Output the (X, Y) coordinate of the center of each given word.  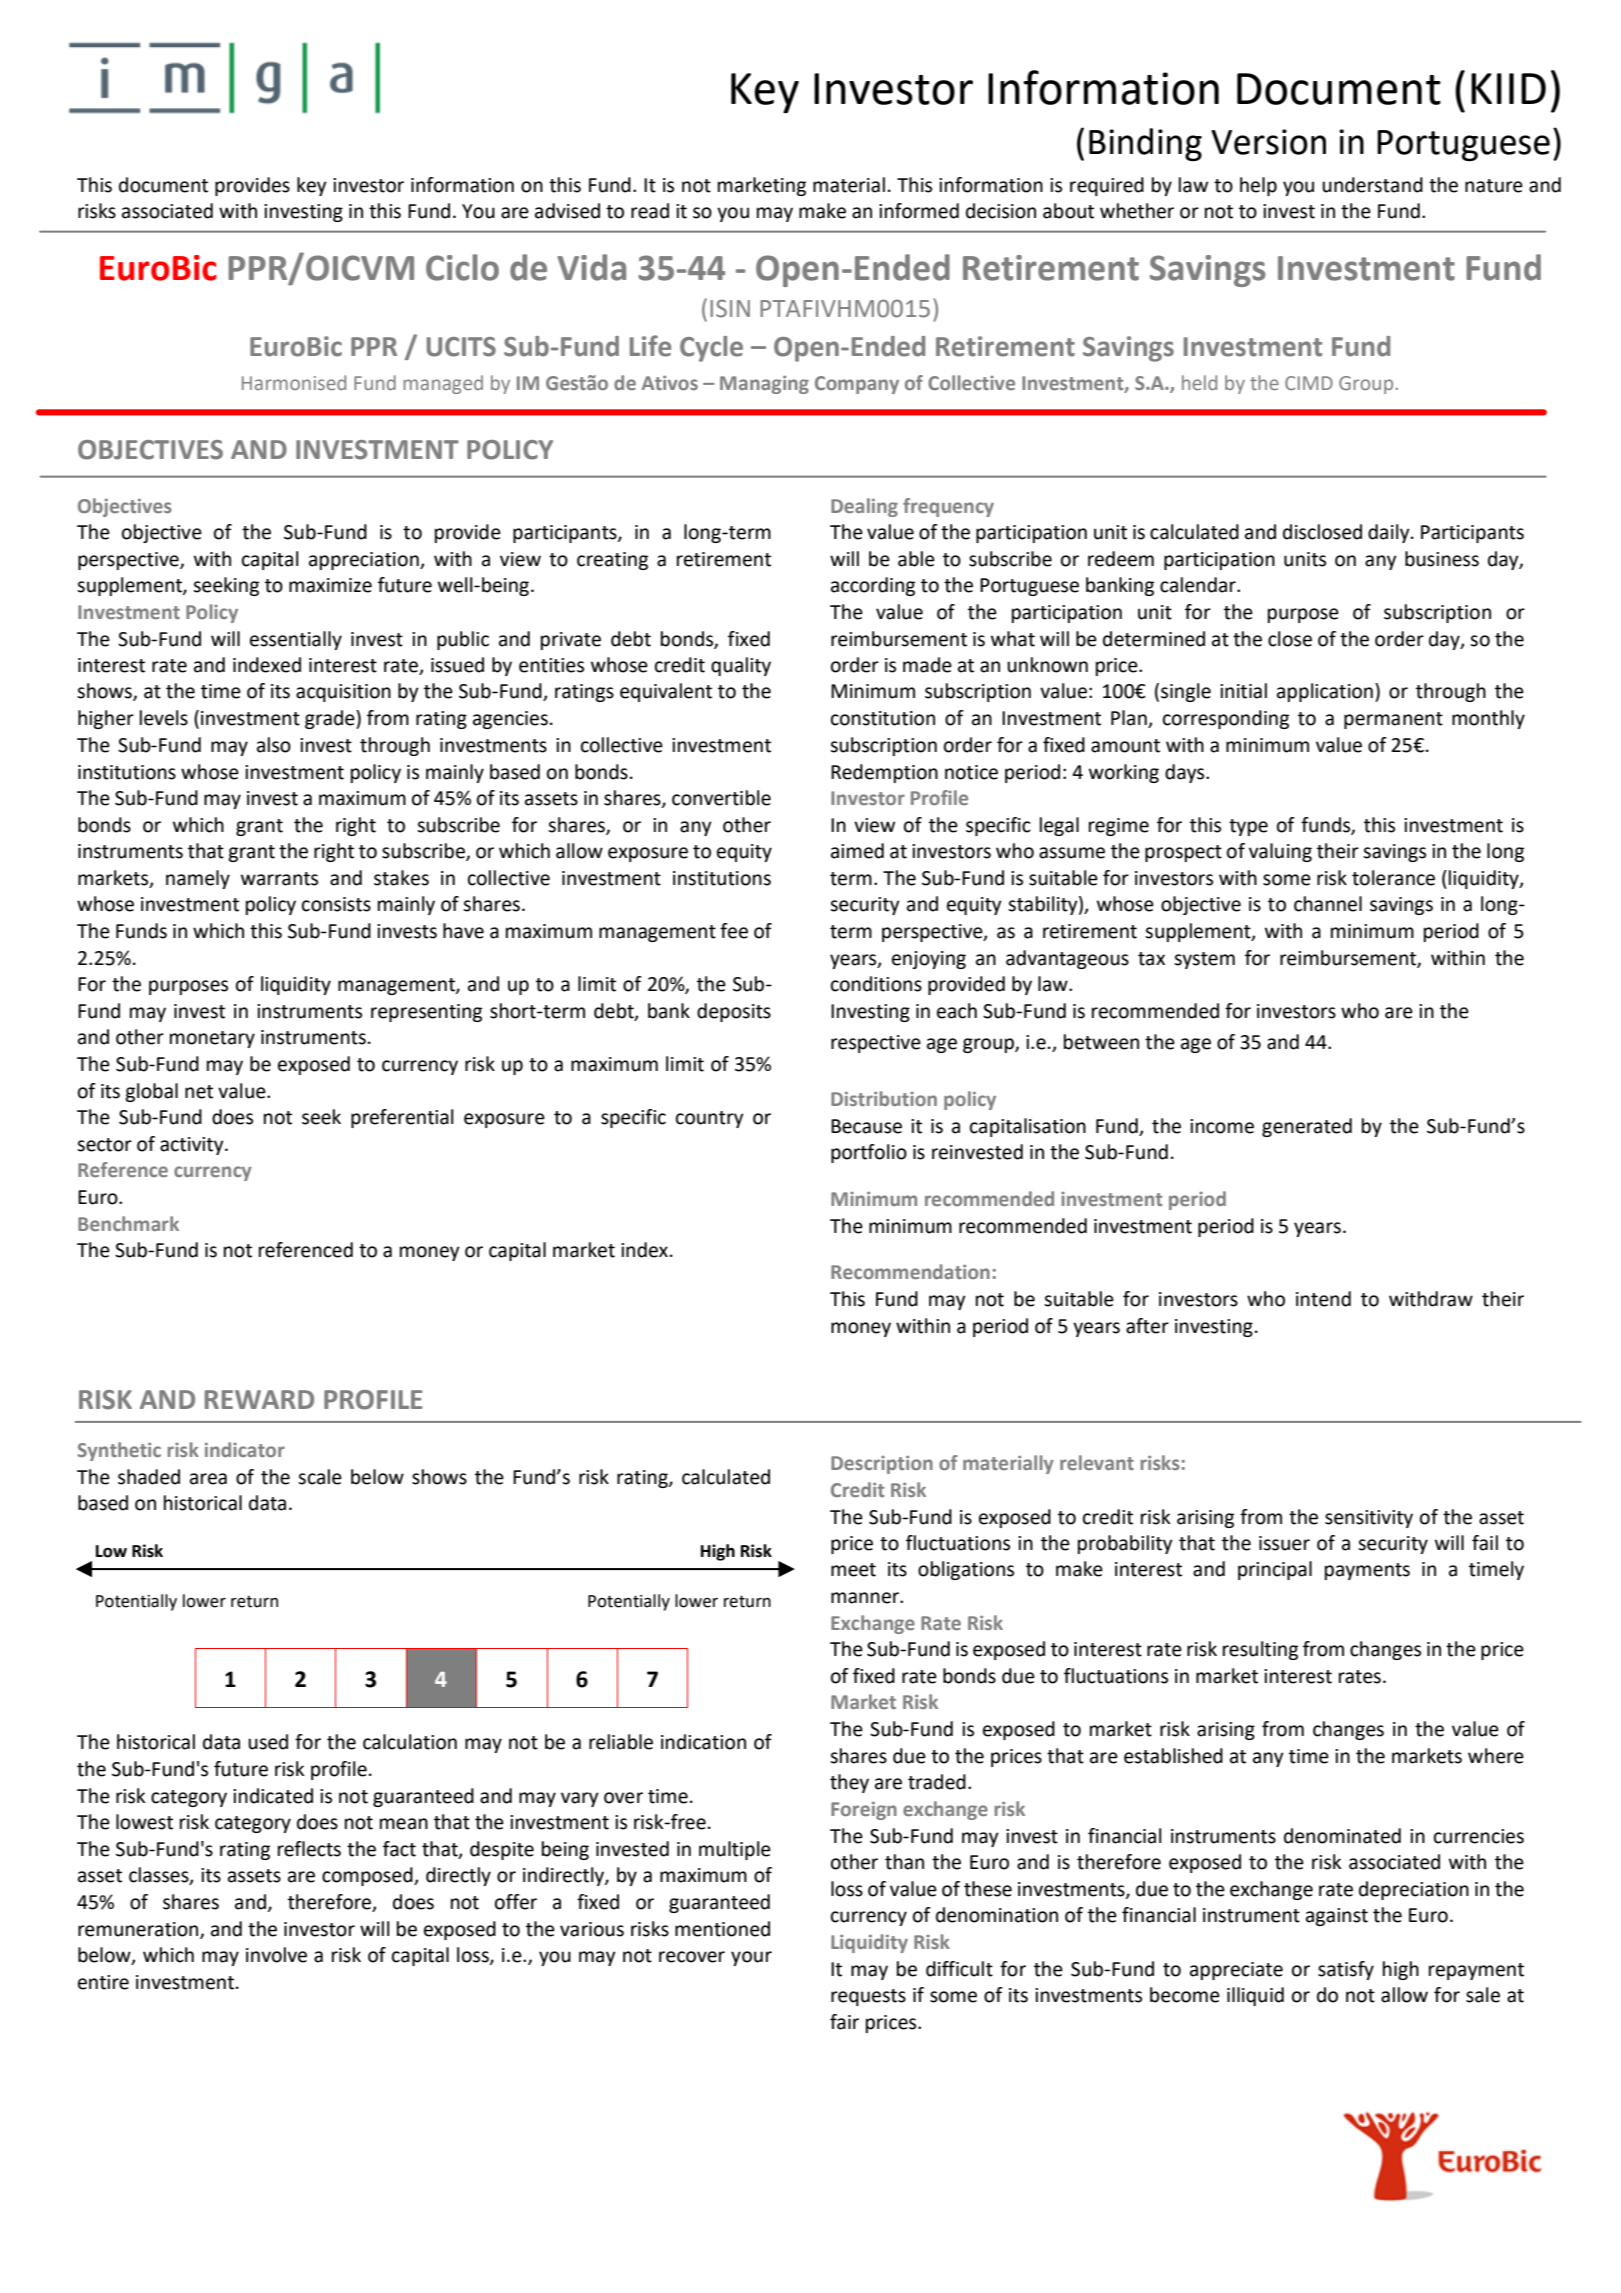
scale (320, 1477)
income (1222, 1126)
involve (276, 1955)
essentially (296, 640)
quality (741, 666)
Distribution (884, 1098)
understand (1372, 185)
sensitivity (1369, 1519)
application (1325, 692)
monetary (212, 1039)
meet (853, 1570)
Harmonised (294, 382)
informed (919, 211)
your (751, 1958)
